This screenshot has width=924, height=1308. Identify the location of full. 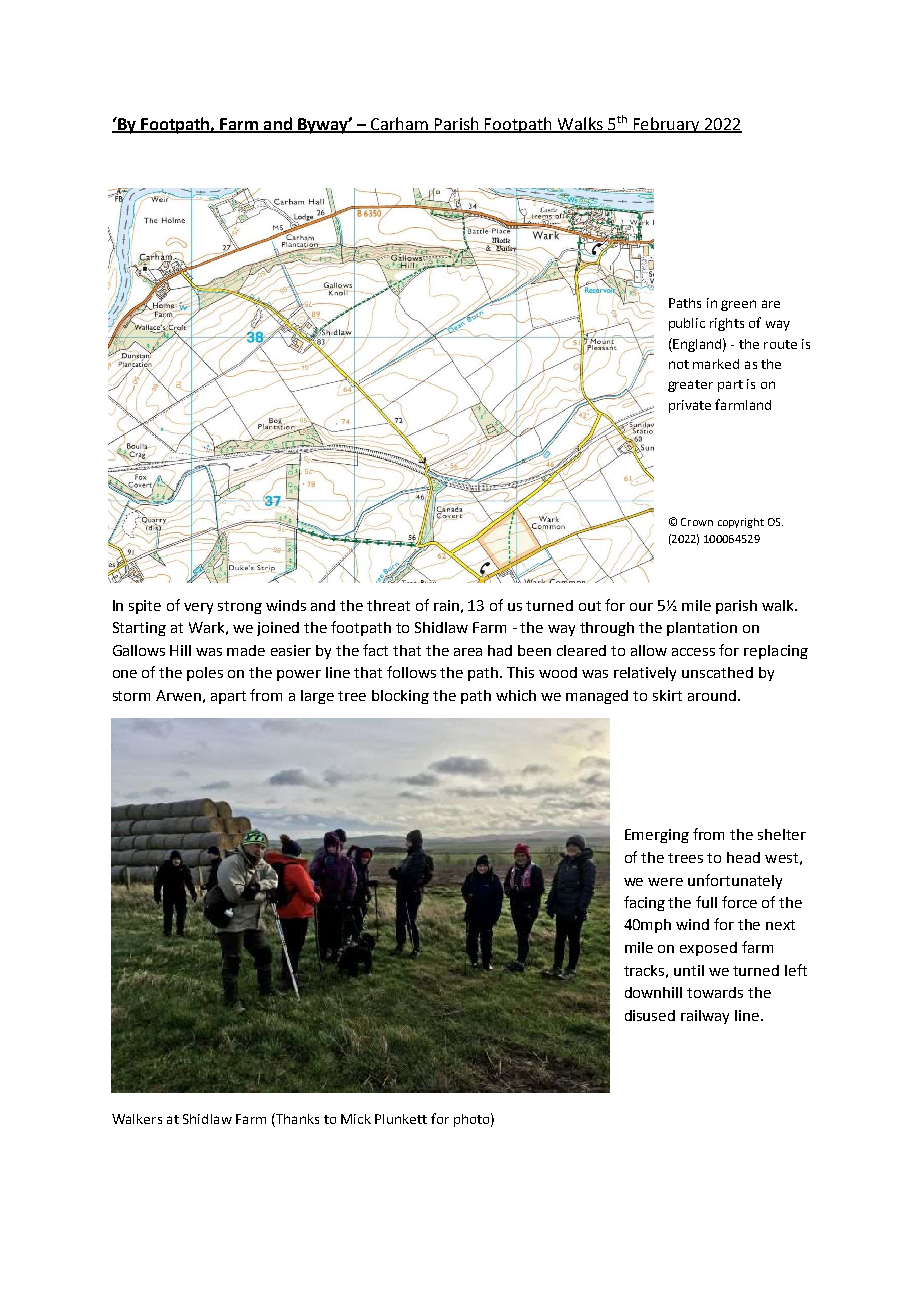
(706, 902).
